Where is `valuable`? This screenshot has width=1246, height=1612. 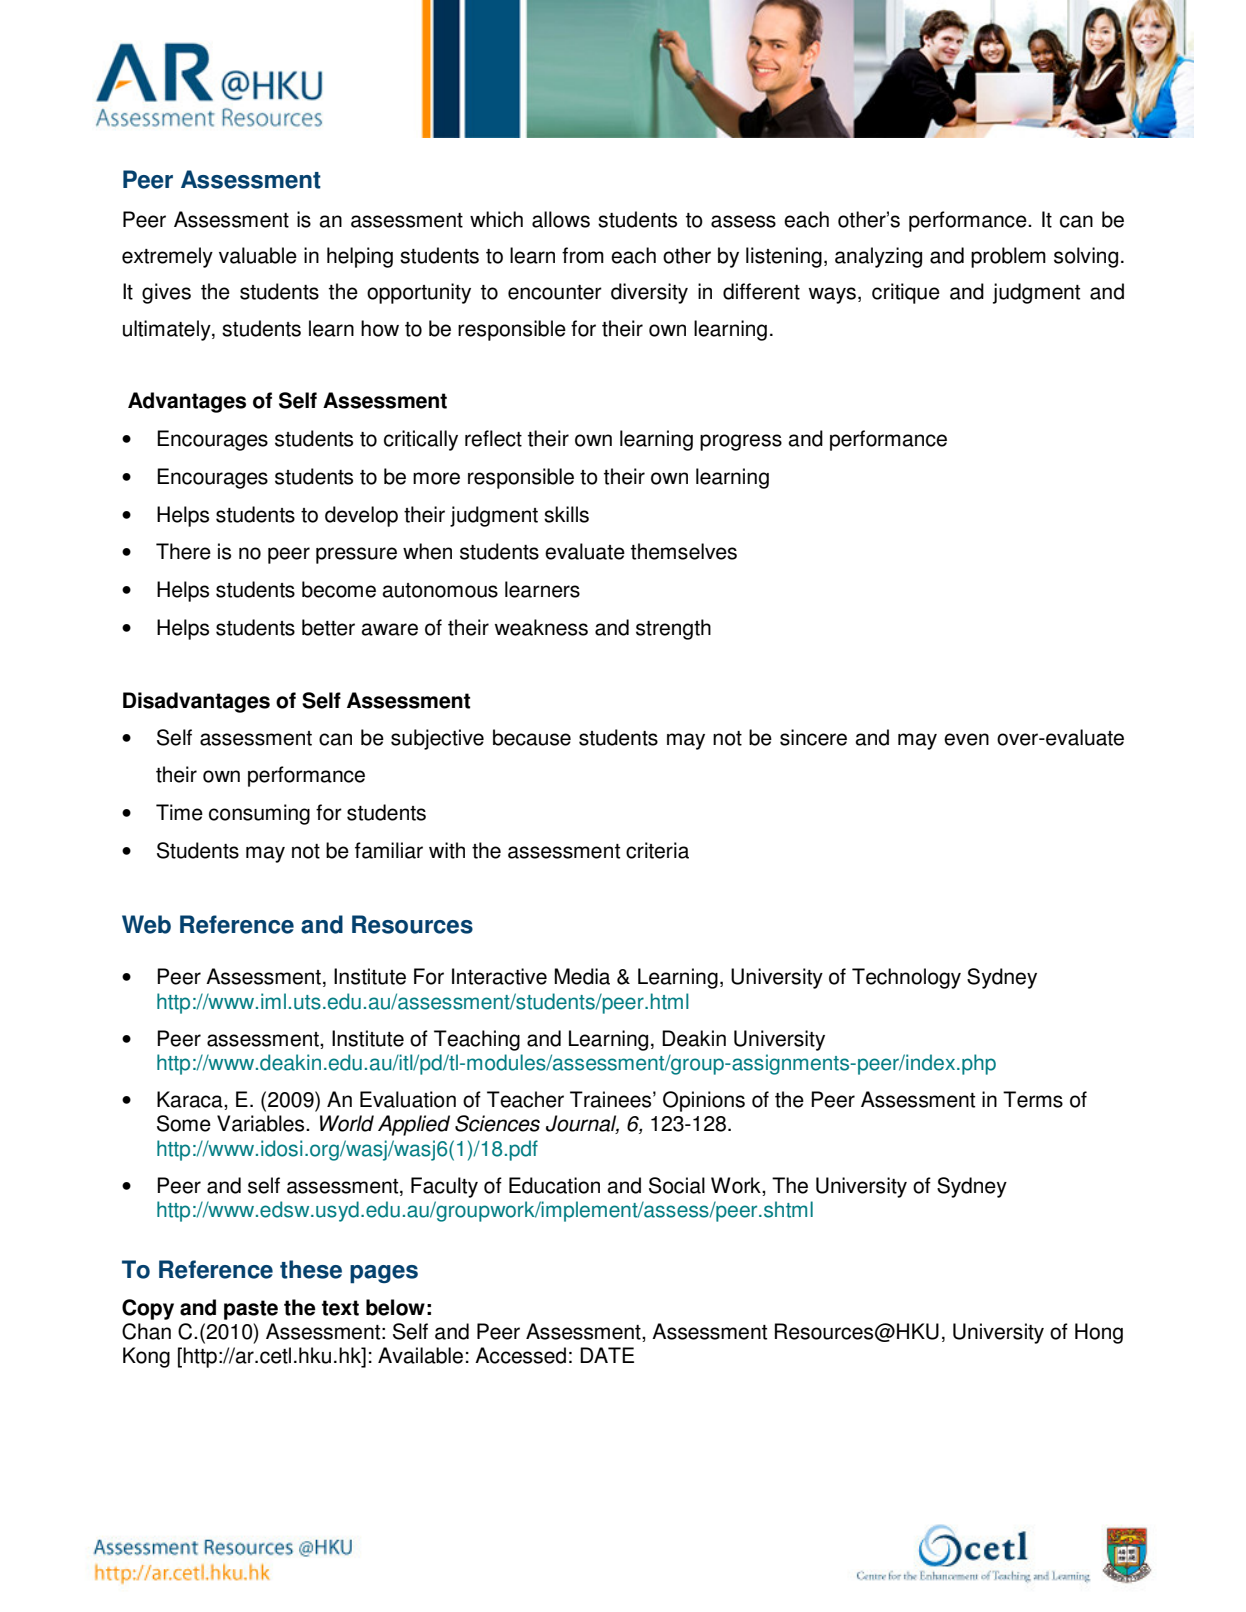
valuable is located at coordinates (258, 255).
